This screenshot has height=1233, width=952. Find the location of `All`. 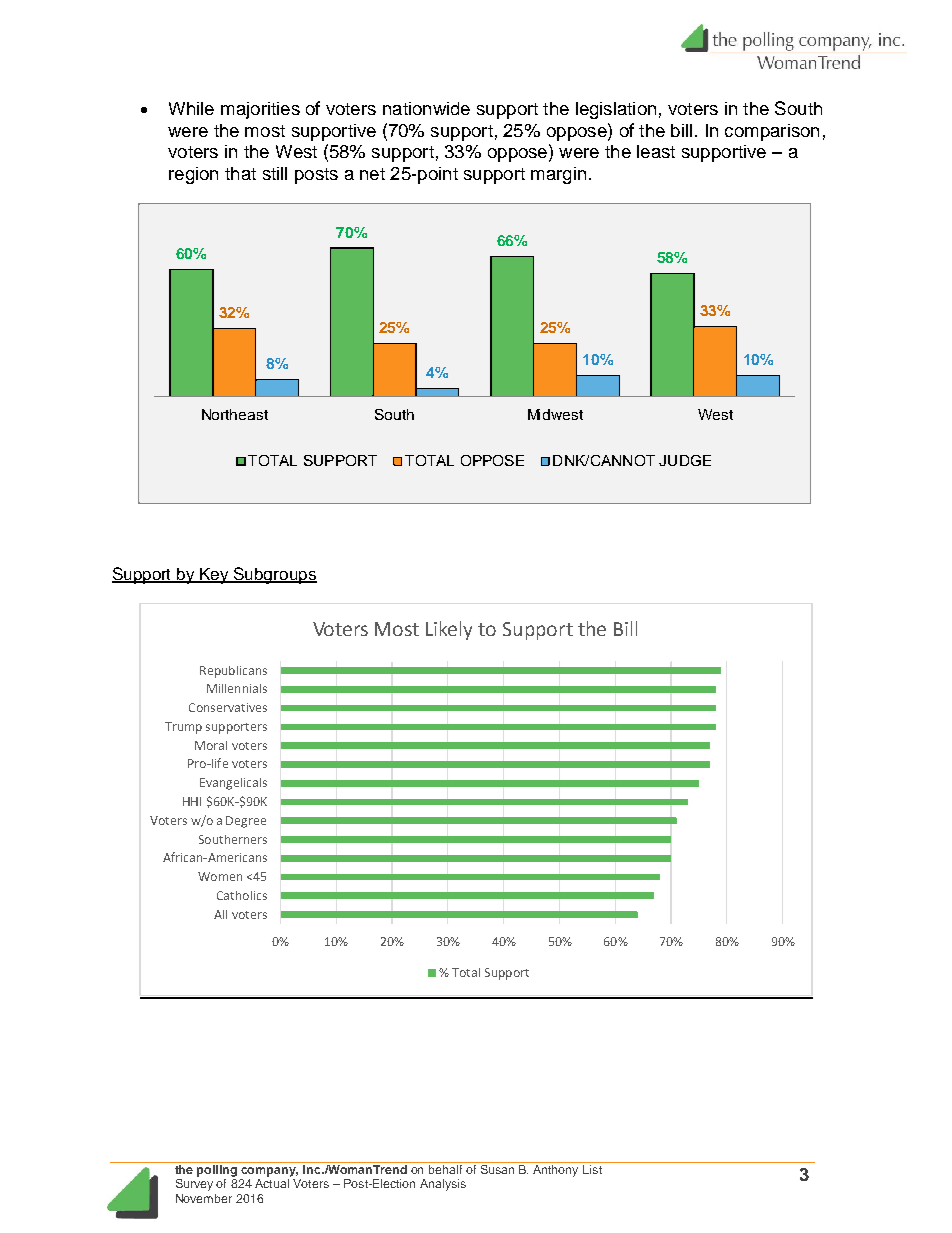

All is located at coordinates (220, 914).
